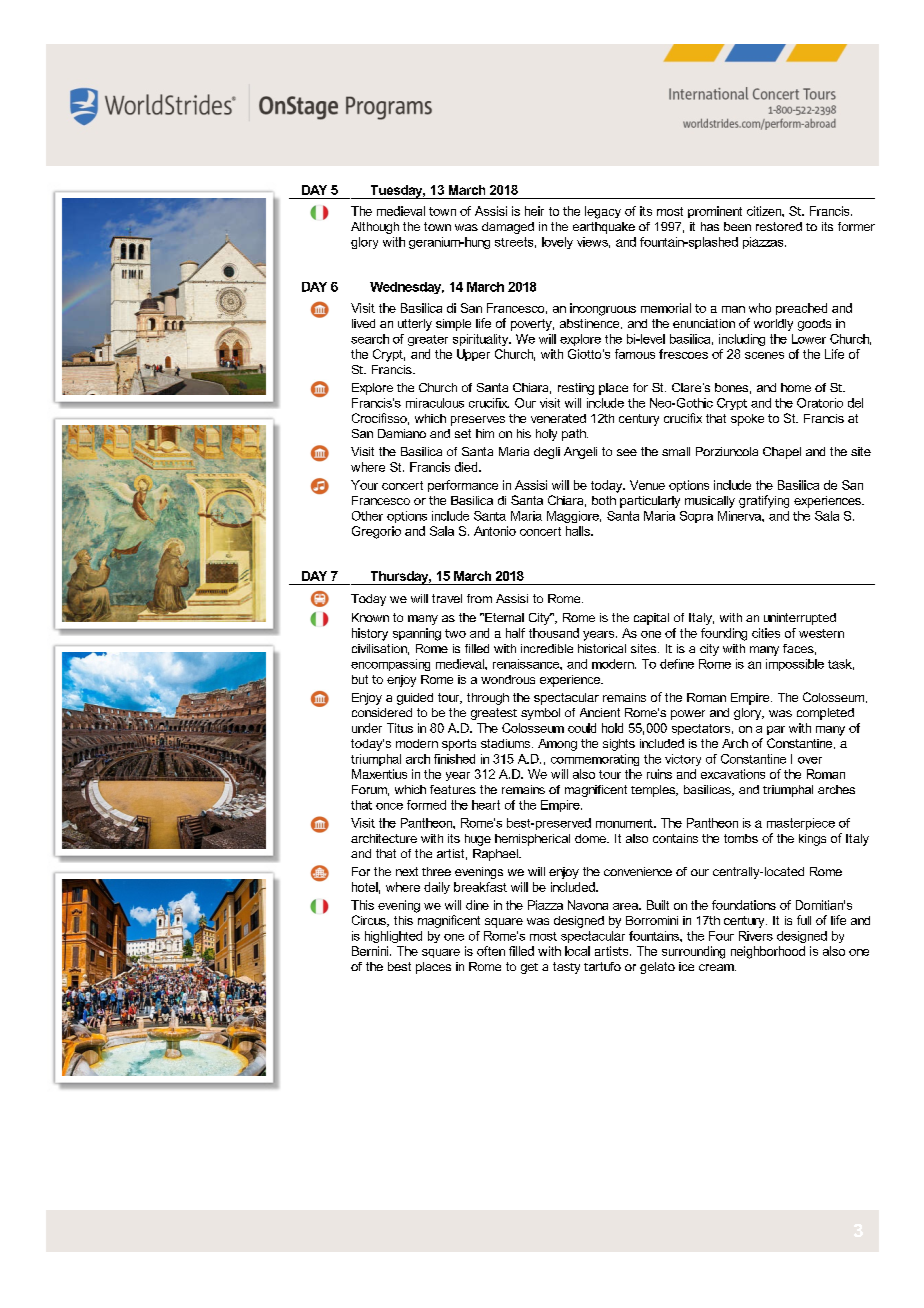 The image size is (924, 1308). Describe the element at coordinates (779, 226) in the screenshot. I see `restored` at that location.
